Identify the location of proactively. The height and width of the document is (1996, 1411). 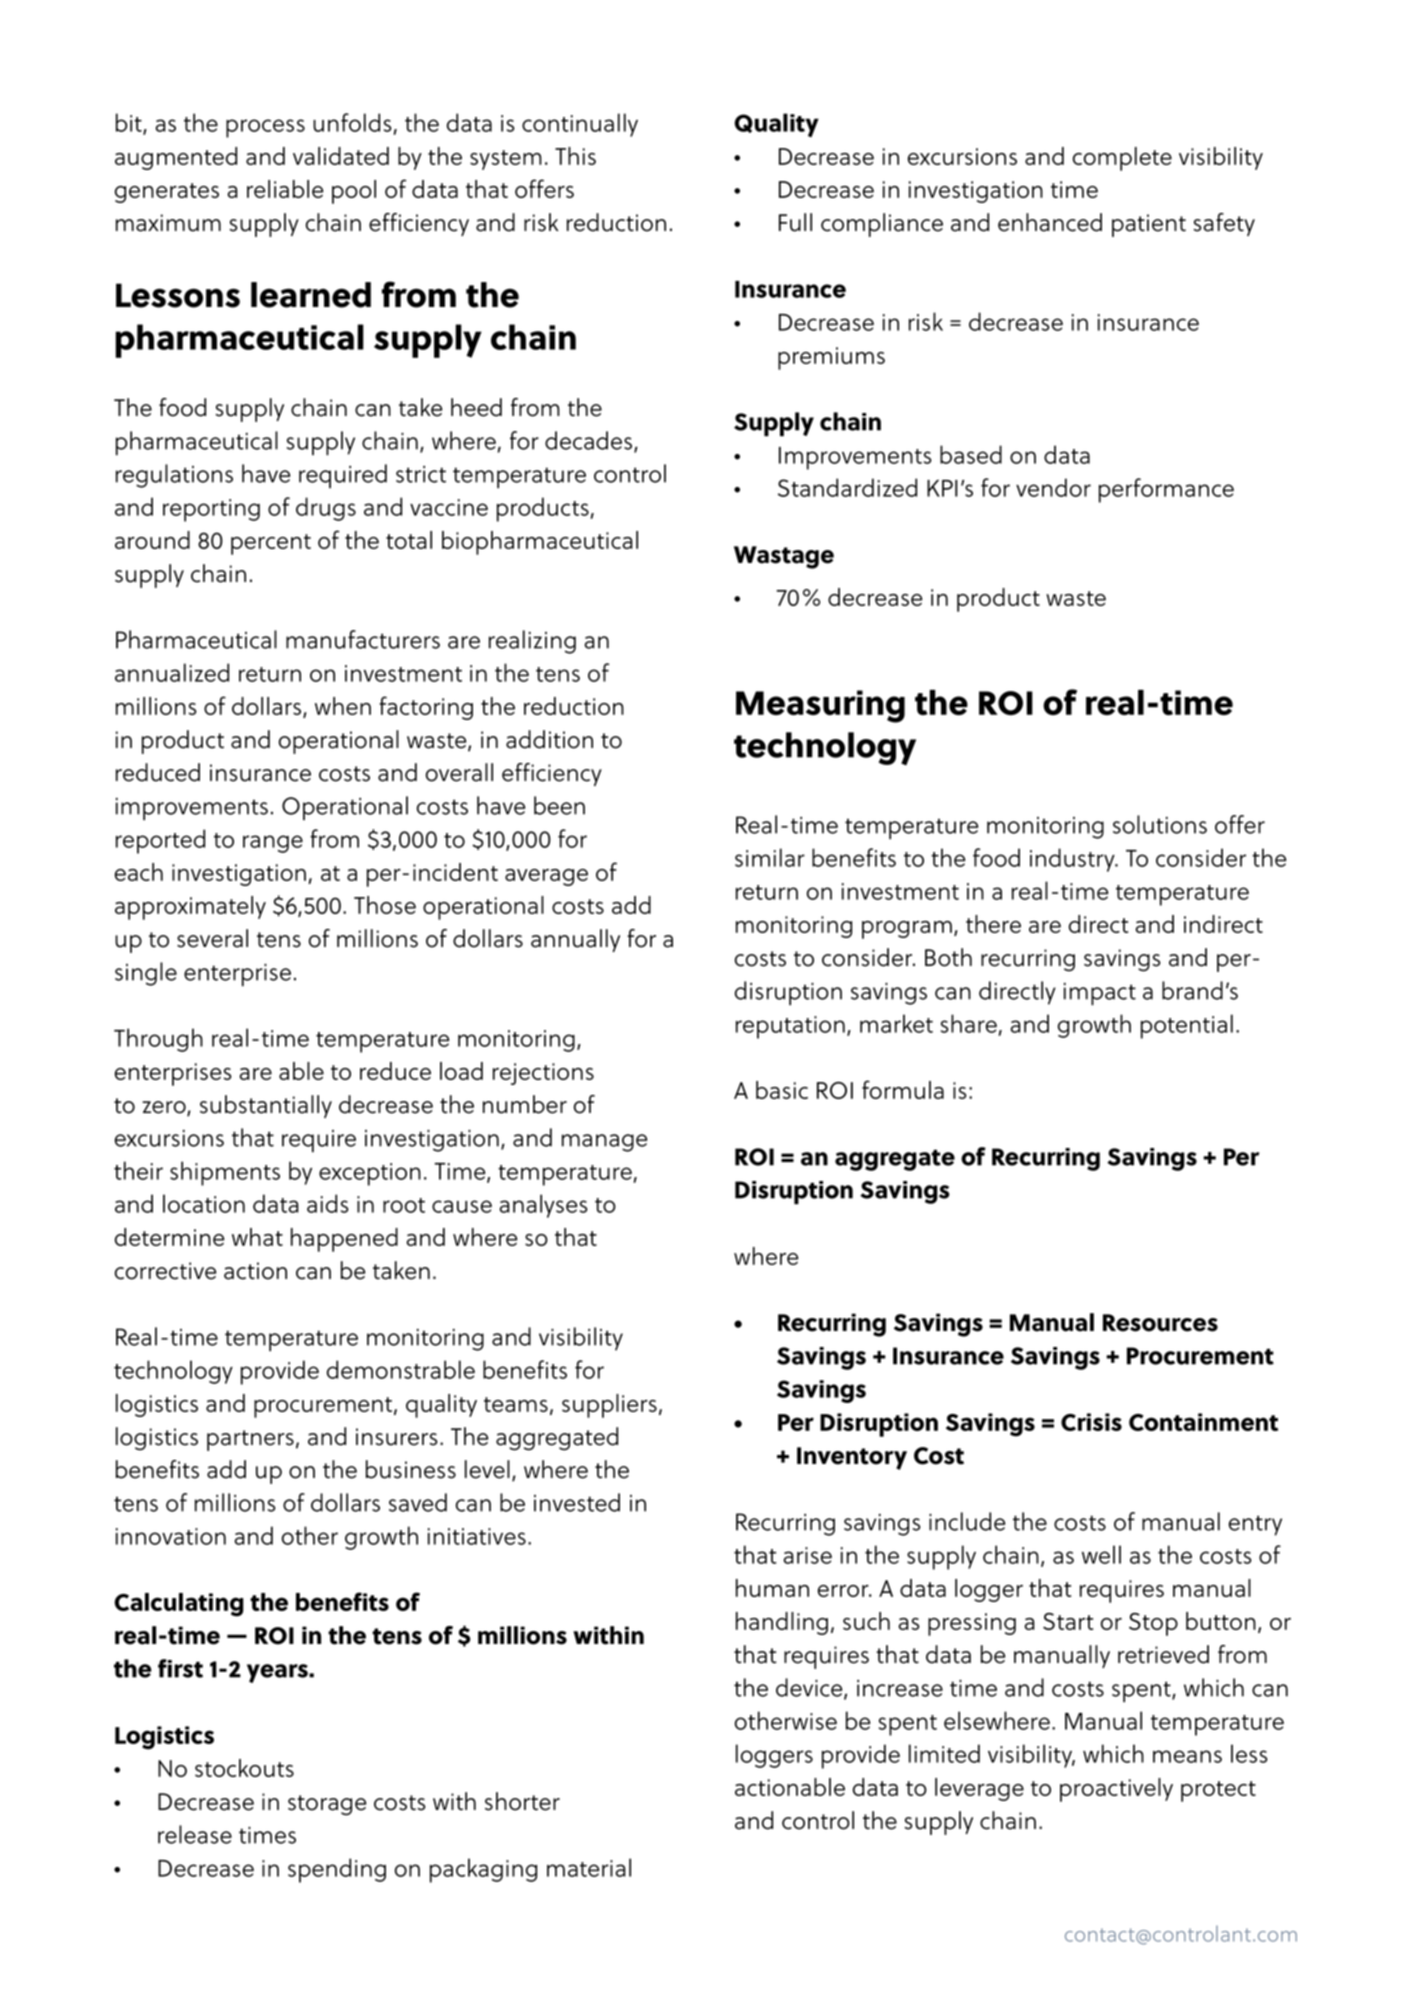
(1116, 1790).
